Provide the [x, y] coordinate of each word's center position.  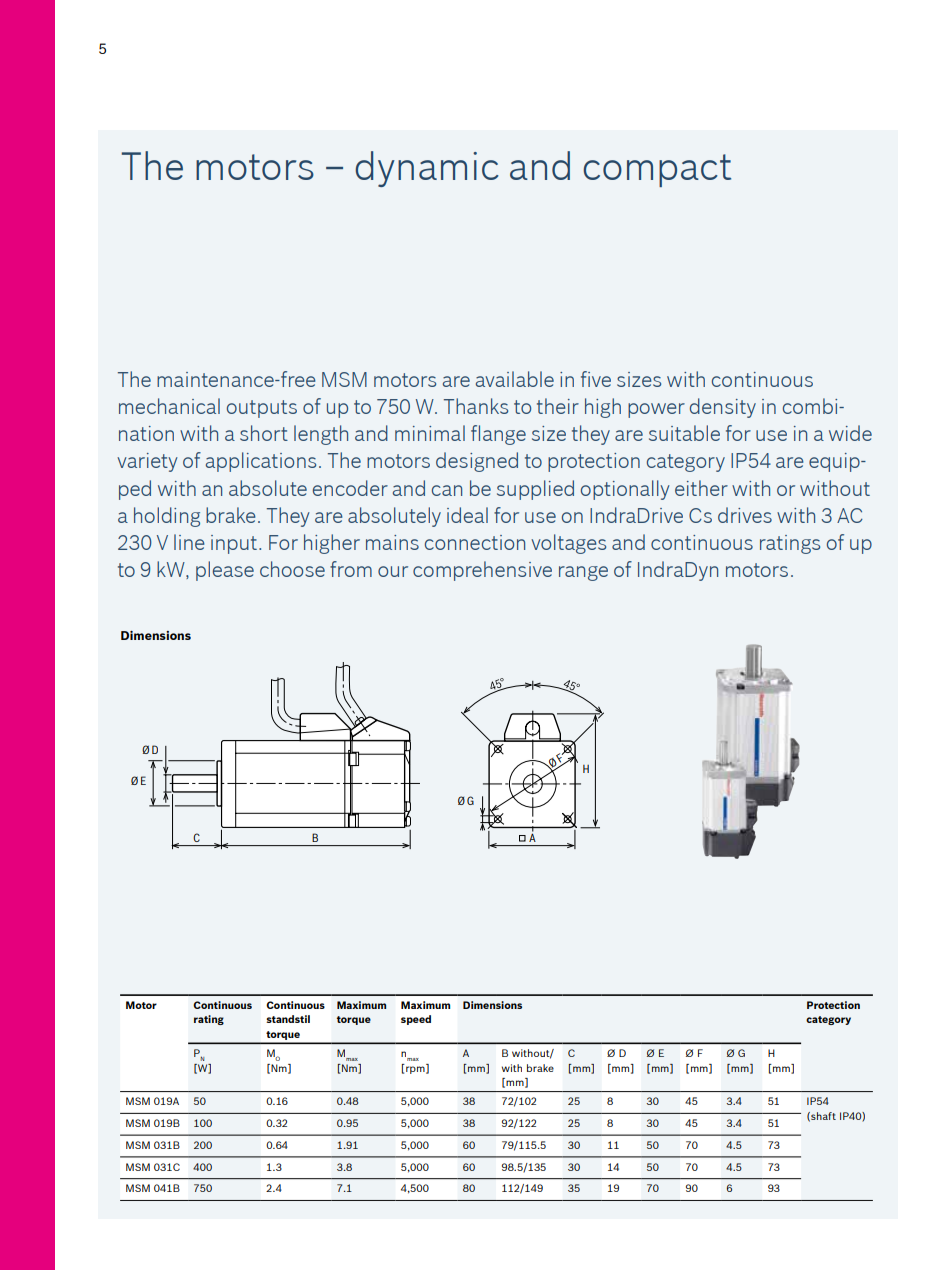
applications [261, 462]
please [225, 571]
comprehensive [482, 571]
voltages [568, 544]
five [596, 379]
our [393, 571]
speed [416, 1020]
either [701, 488]
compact [657, 170]
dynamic [427, 169]
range [583, 573]
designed [477, 462]
